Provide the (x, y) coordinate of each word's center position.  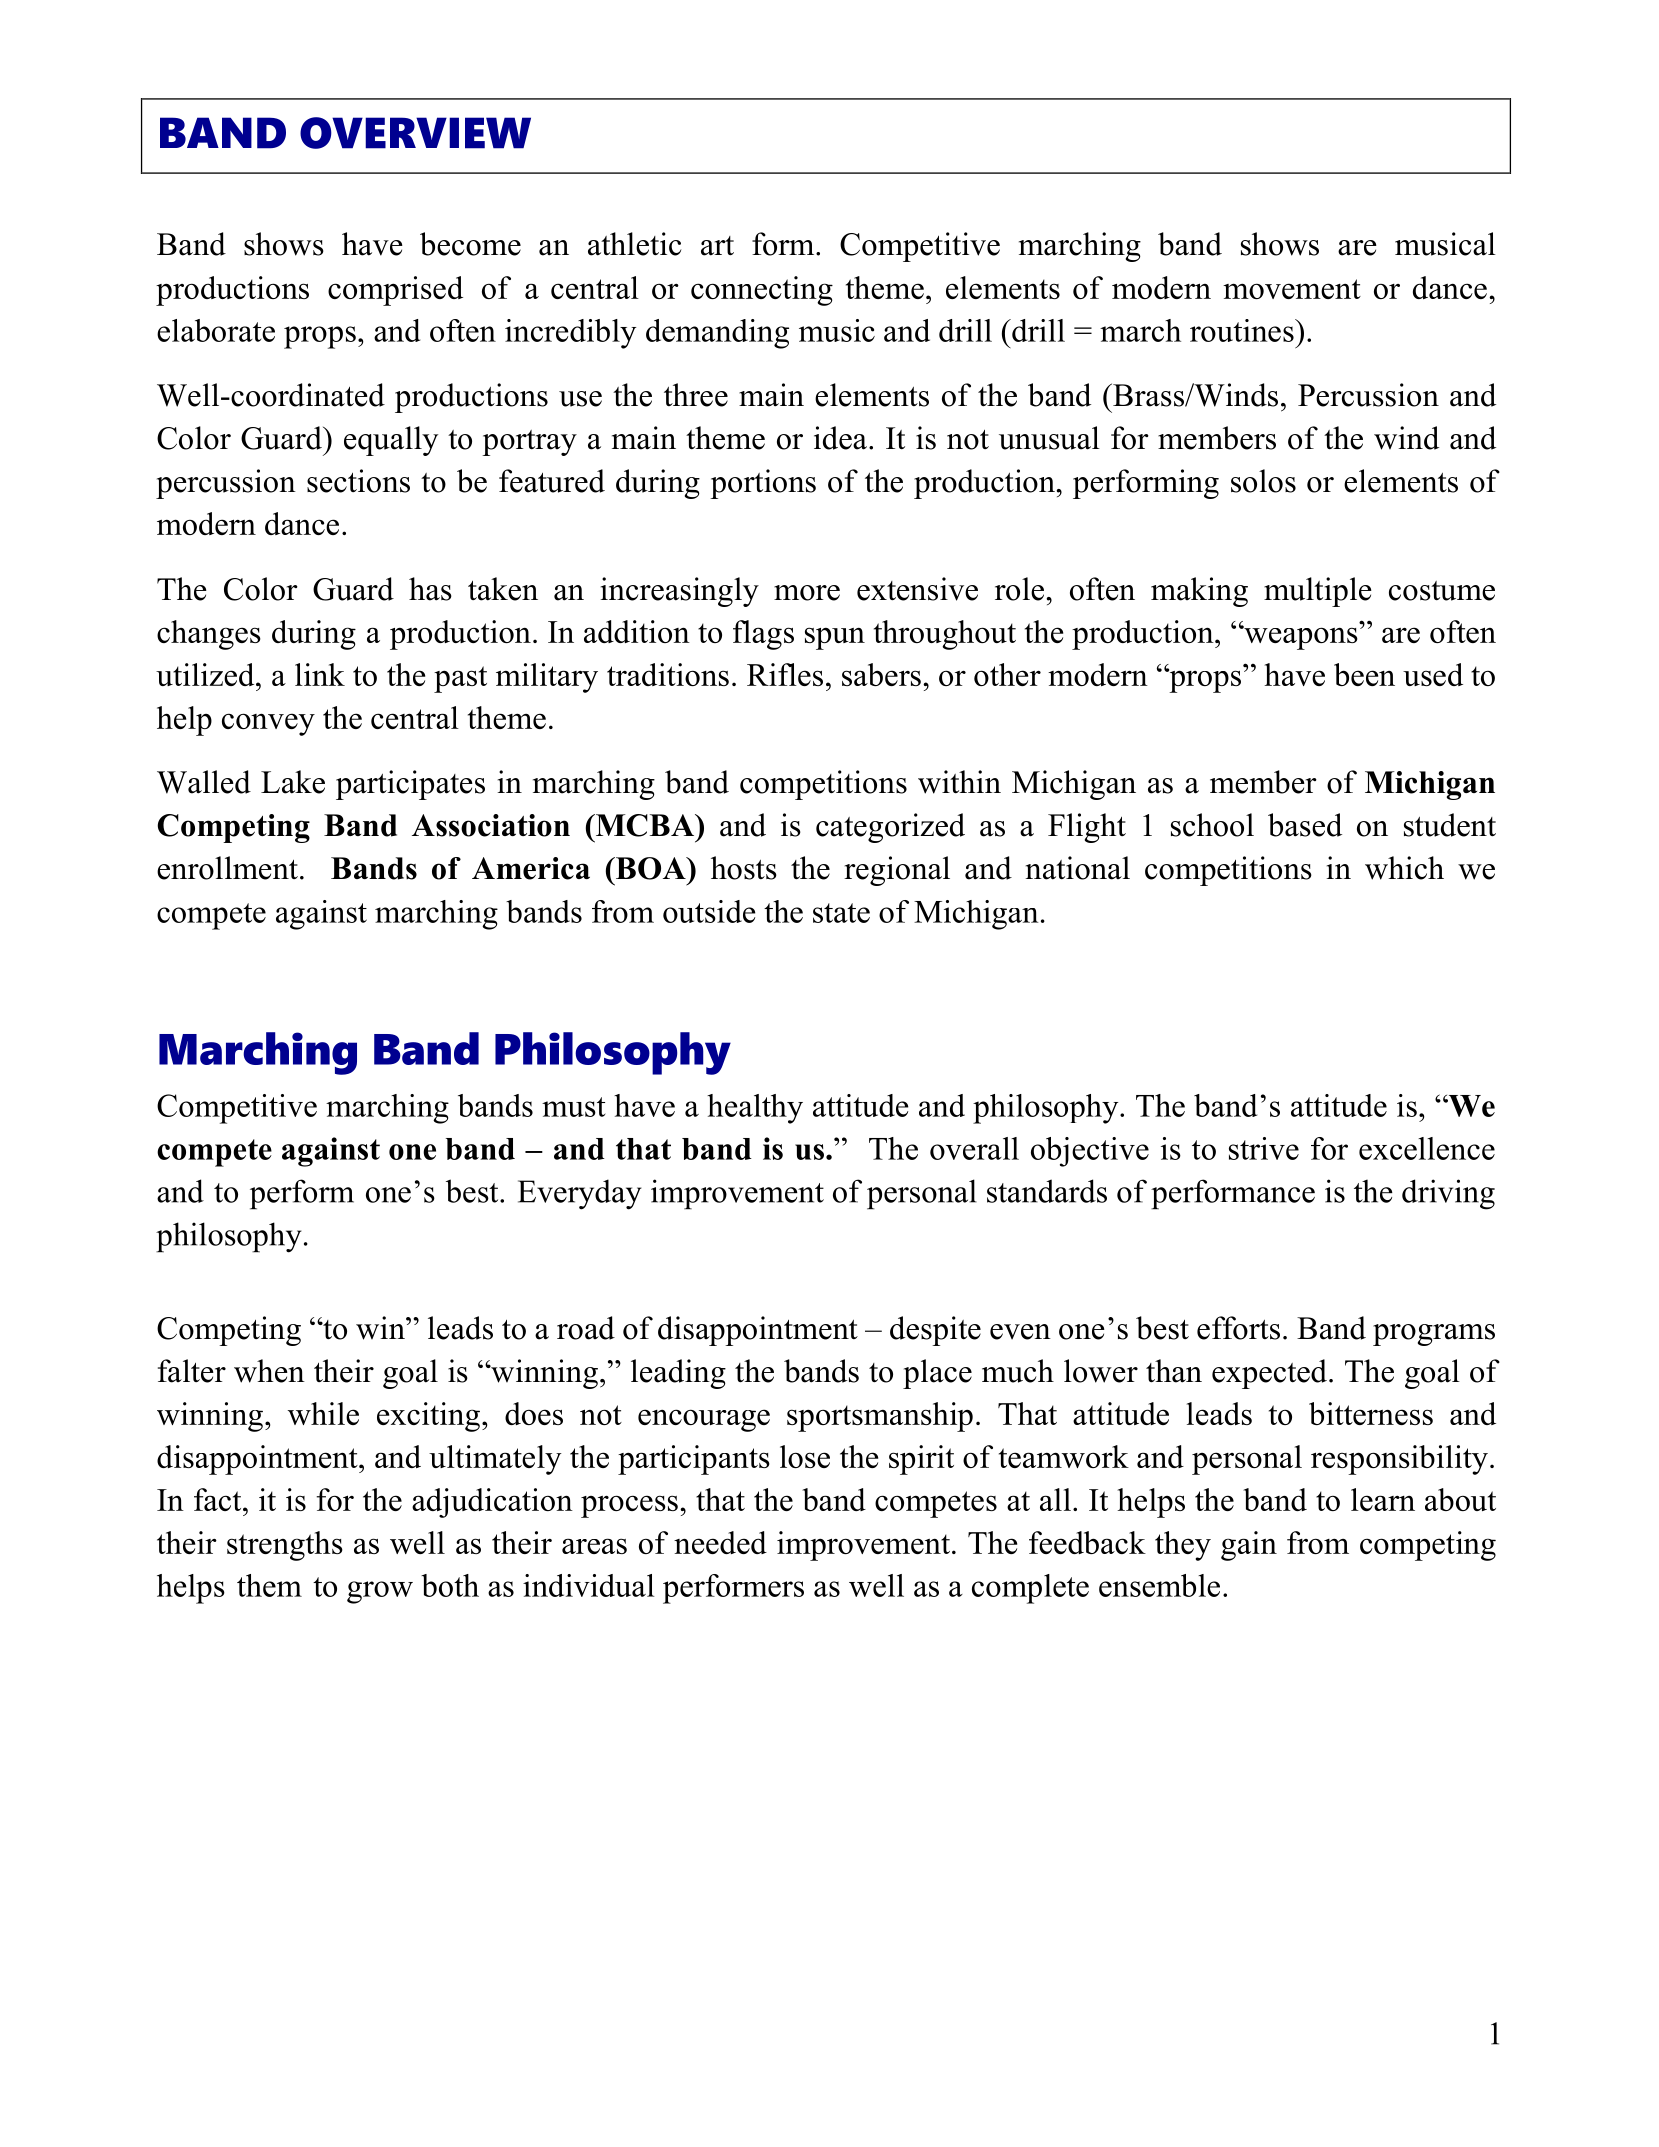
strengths (285, 1546)
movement (1292, 289)
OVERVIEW (415, 133)
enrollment (227, 868)
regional (897, 871)
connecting (762, 291)
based (1305, 825)
